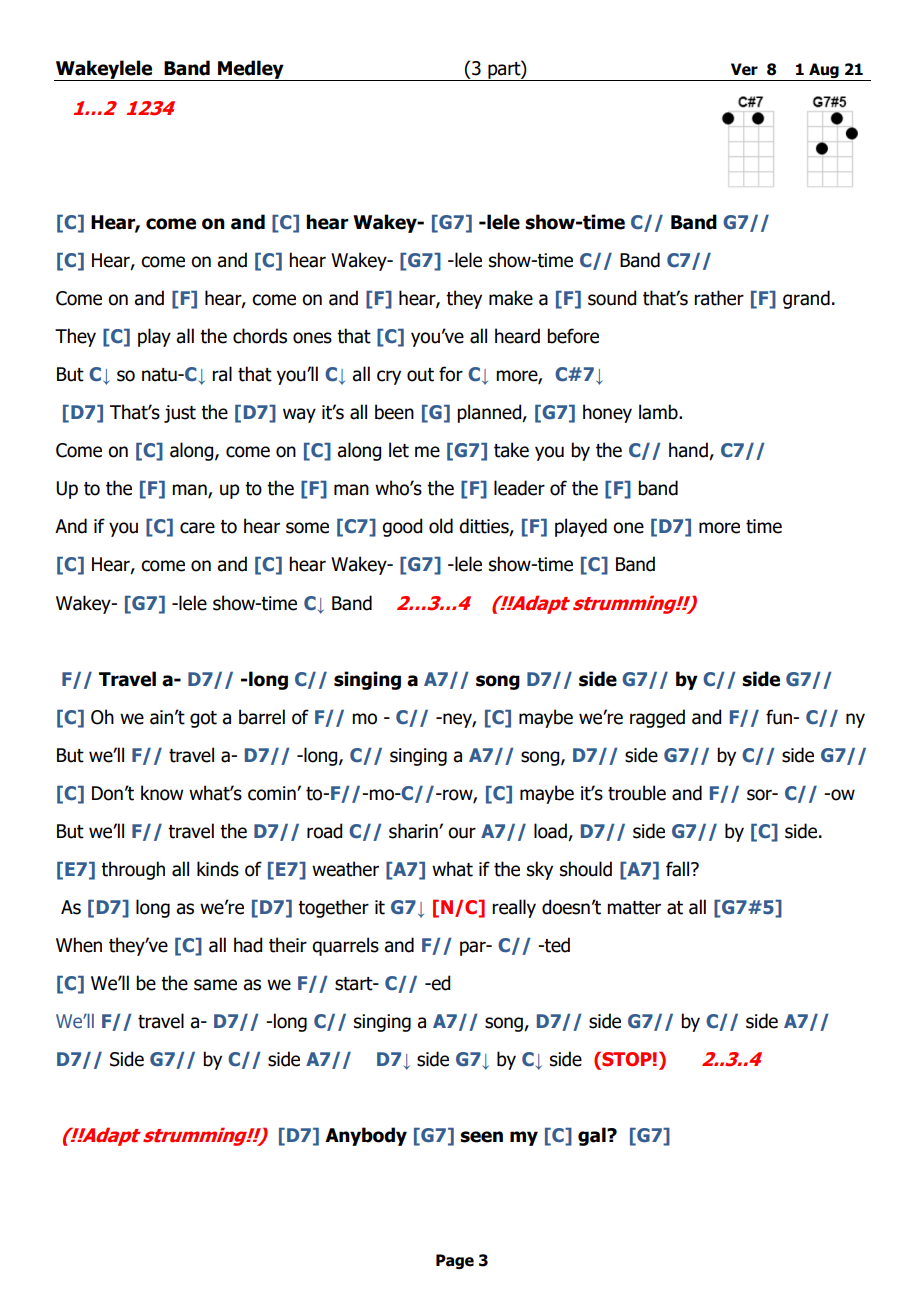 Image resolution: width=924 pixels, height=1308 pixels. I want to click on old, so click(441, 526).
